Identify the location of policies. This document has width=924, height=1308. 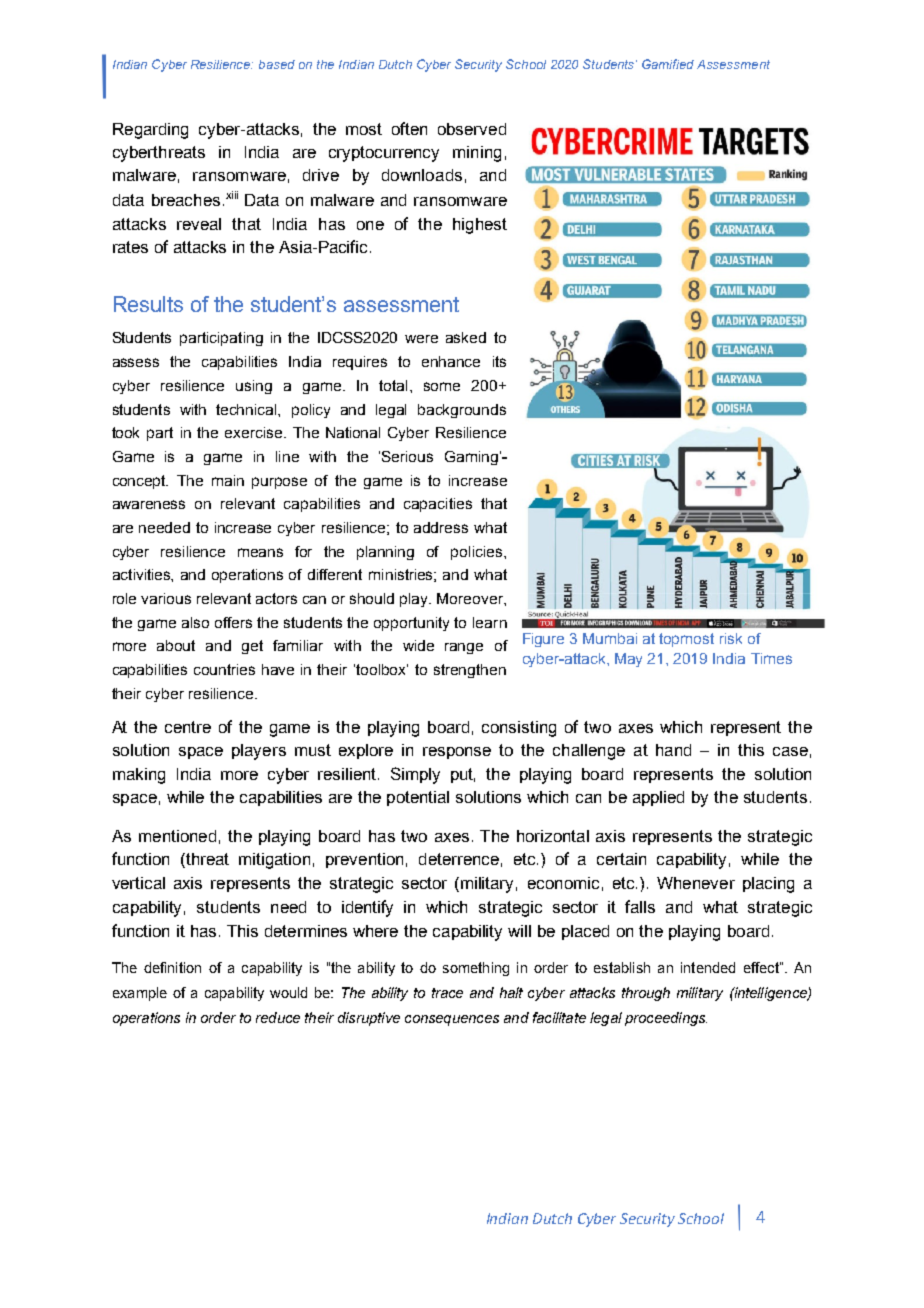
(476, 553).
